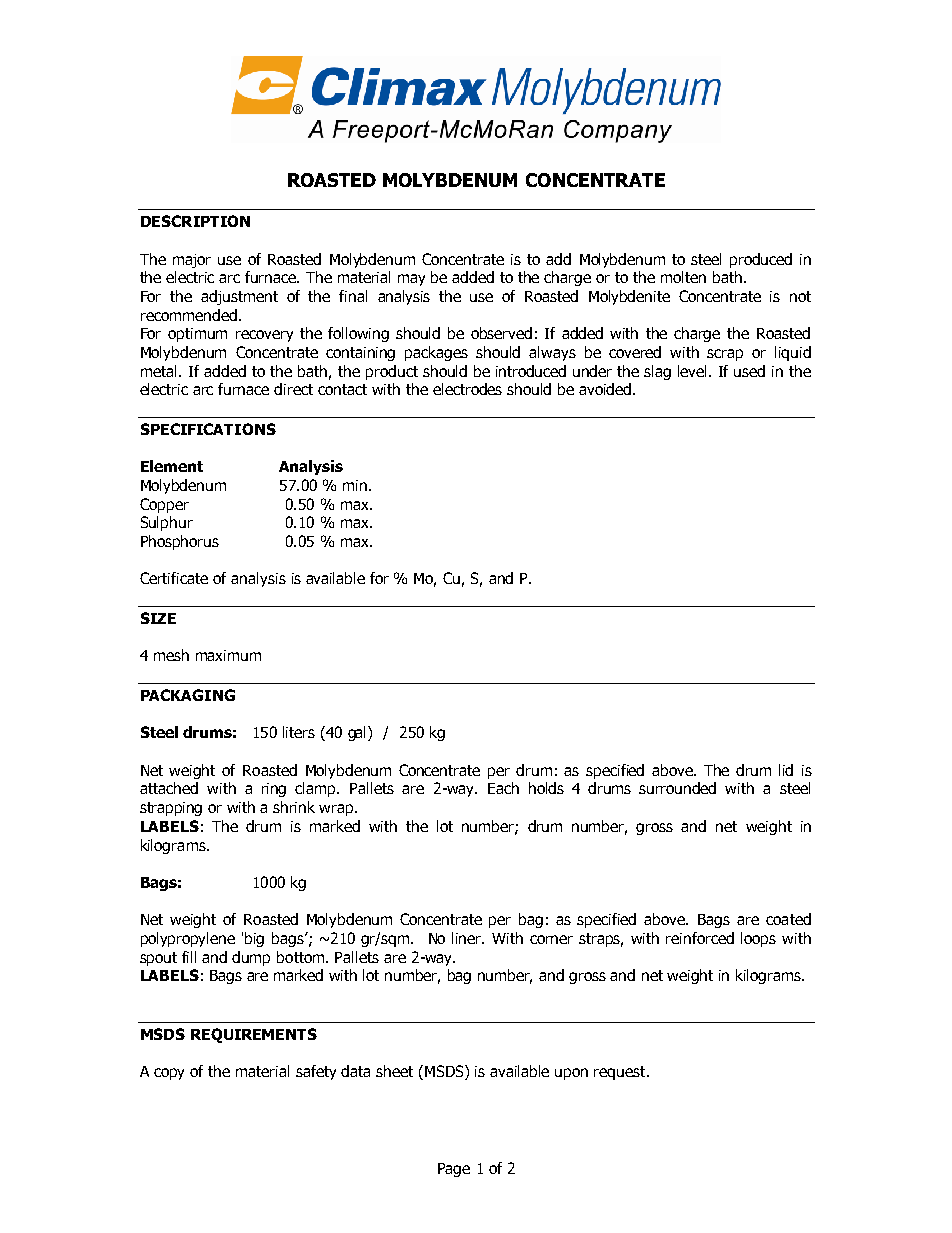 This screenshot has width=952, height=1233. What do you see at coordinates (192, 261) in the screenshot?
I see `major` at bounding box center [192, 261].
